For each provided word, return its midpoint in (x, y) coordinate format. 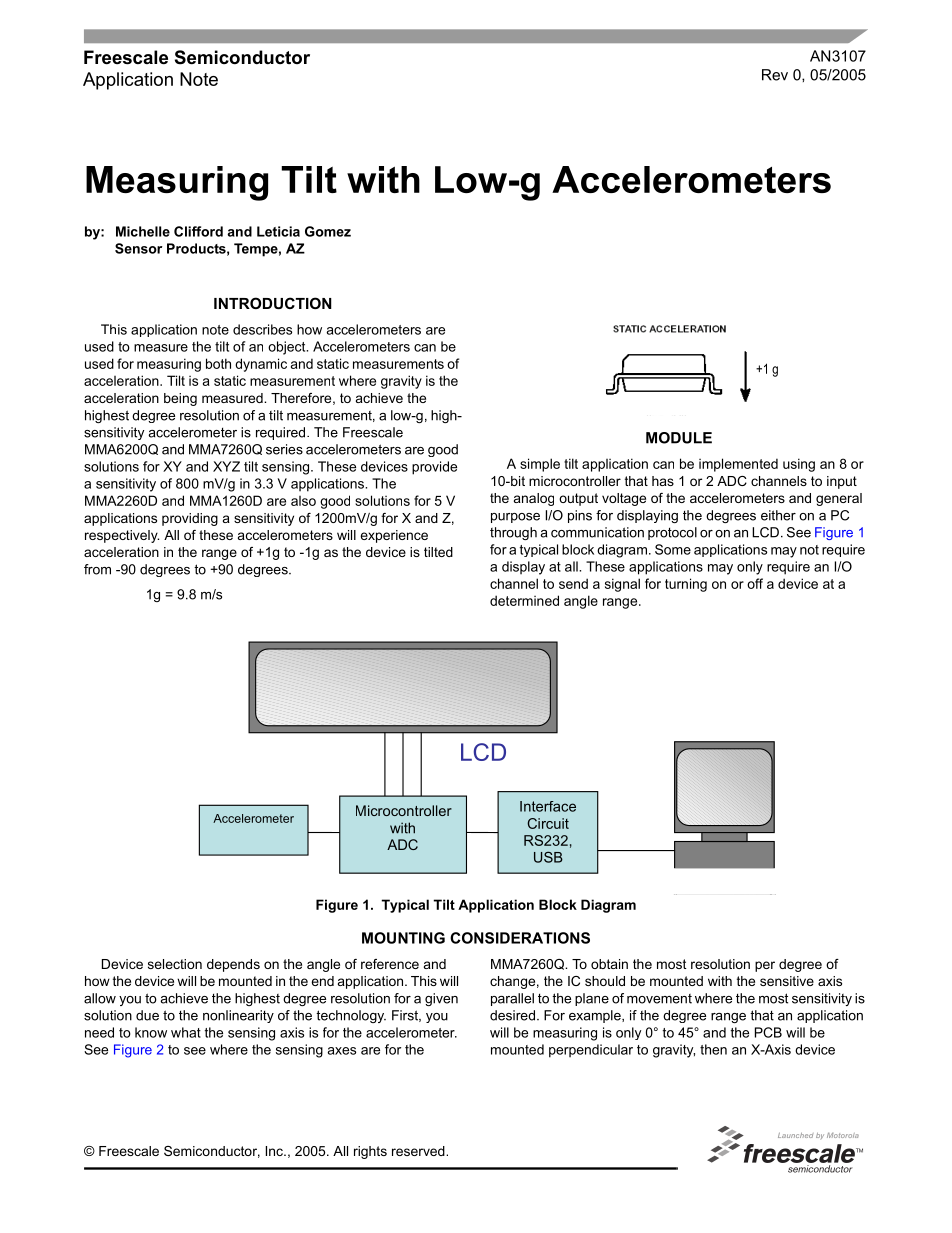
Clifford (198, 231)
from (97, 569)
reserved (419, 1151)
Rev (775, 75)
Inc (275, 1151)
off (755, 583)
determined (524, 600)
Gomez (328, 231)
